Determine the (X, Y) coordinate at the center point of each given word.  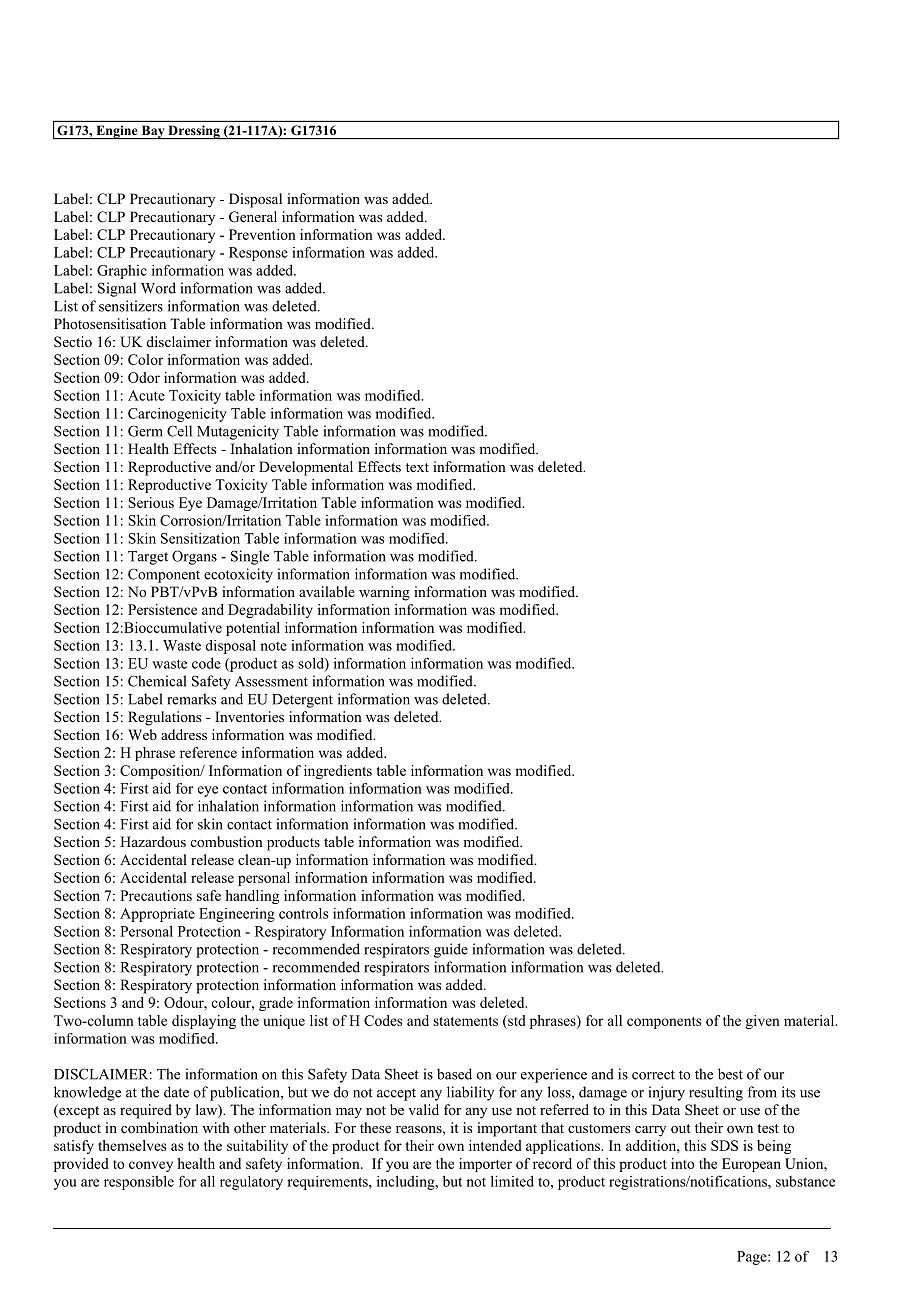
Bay (153, 132)
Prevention (262, 234)
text (417, 467)
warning (384, 593)
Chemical (157, 681)
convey (151, 1166)
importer (485, 1165)
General (253, 217)
